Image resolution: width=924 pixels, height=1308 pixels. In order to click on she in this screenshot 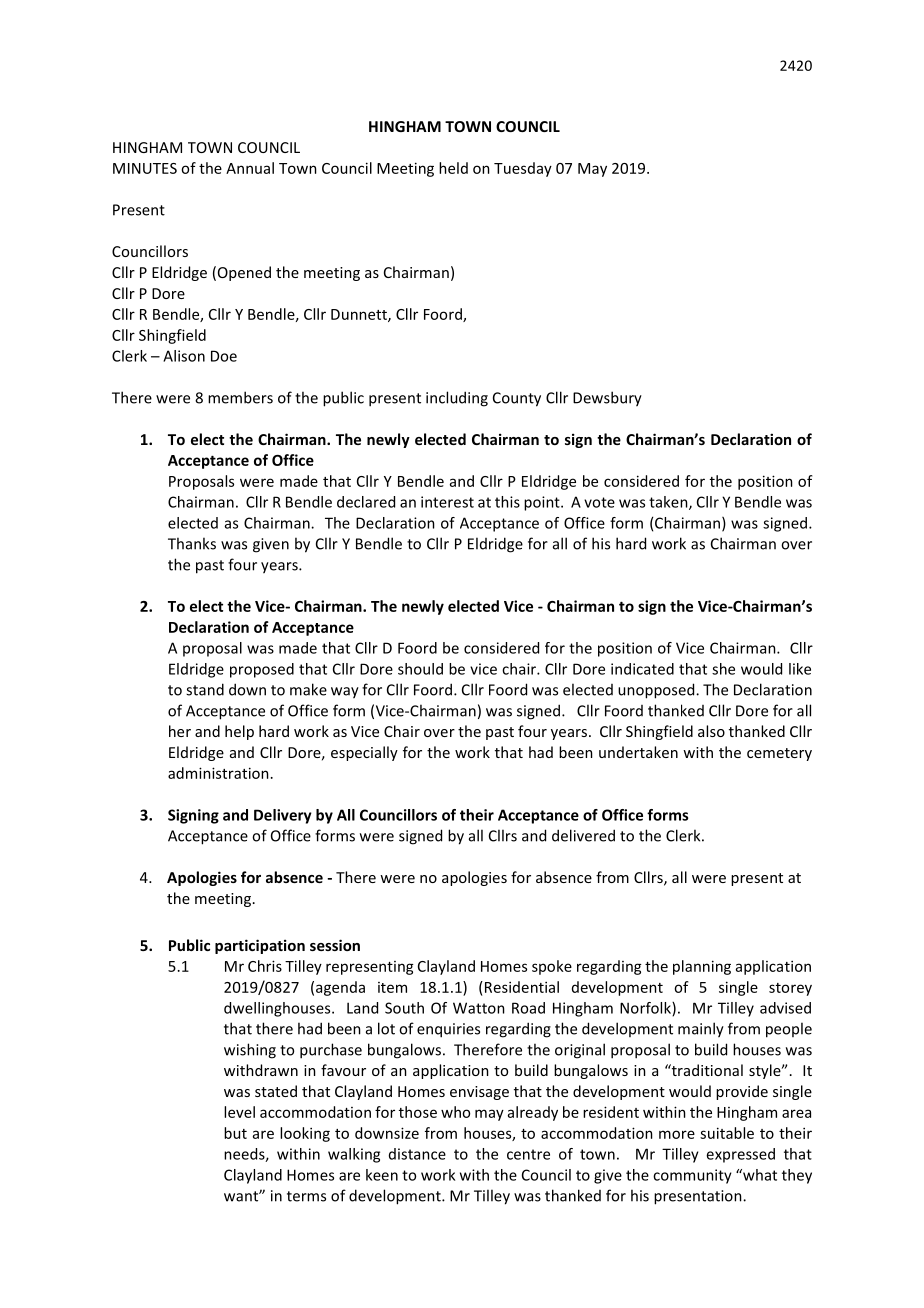, I will do `click(723, 669)`.
